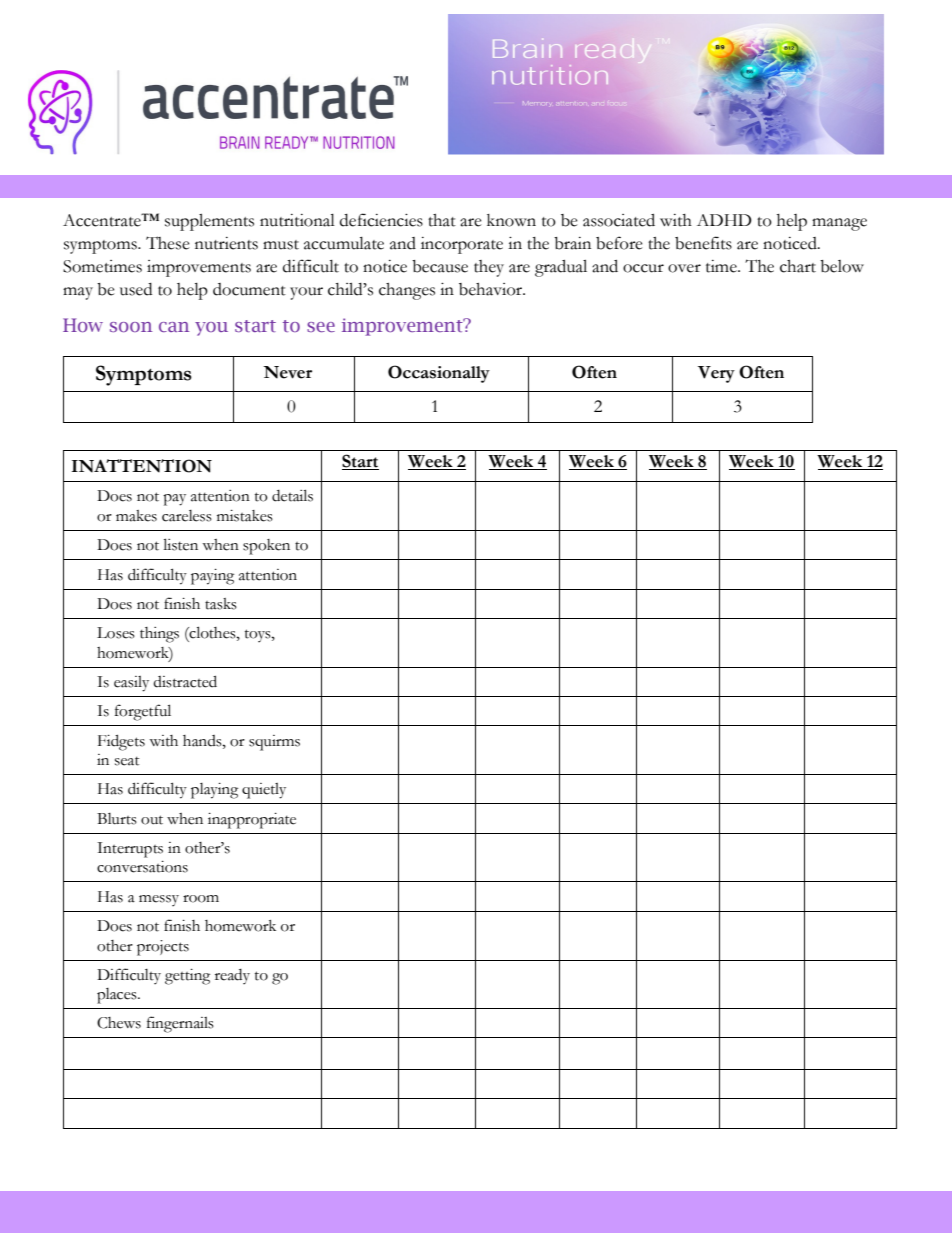 The image size is (952, 1233). What do you see at coordinates (264, 791) in the screenshot?
I see `quietly` at bounding box center [264, 791].
